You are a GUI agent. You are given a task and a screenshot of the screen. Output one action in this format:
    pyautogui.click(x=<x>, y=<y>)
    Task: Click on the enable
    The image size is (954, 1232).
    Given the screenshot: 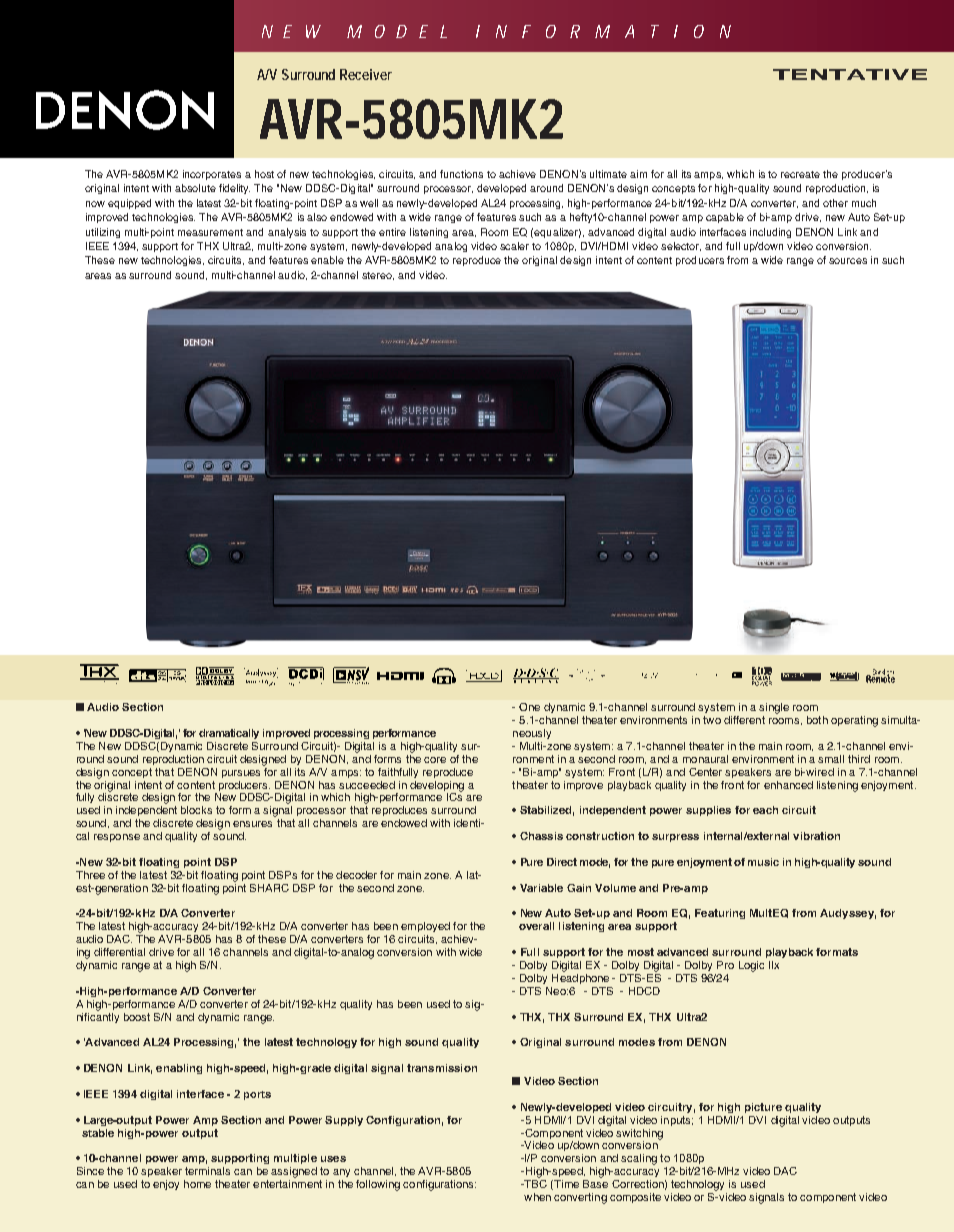 What is the action you would take?
    pyautogui.click(x=327, y=260)
